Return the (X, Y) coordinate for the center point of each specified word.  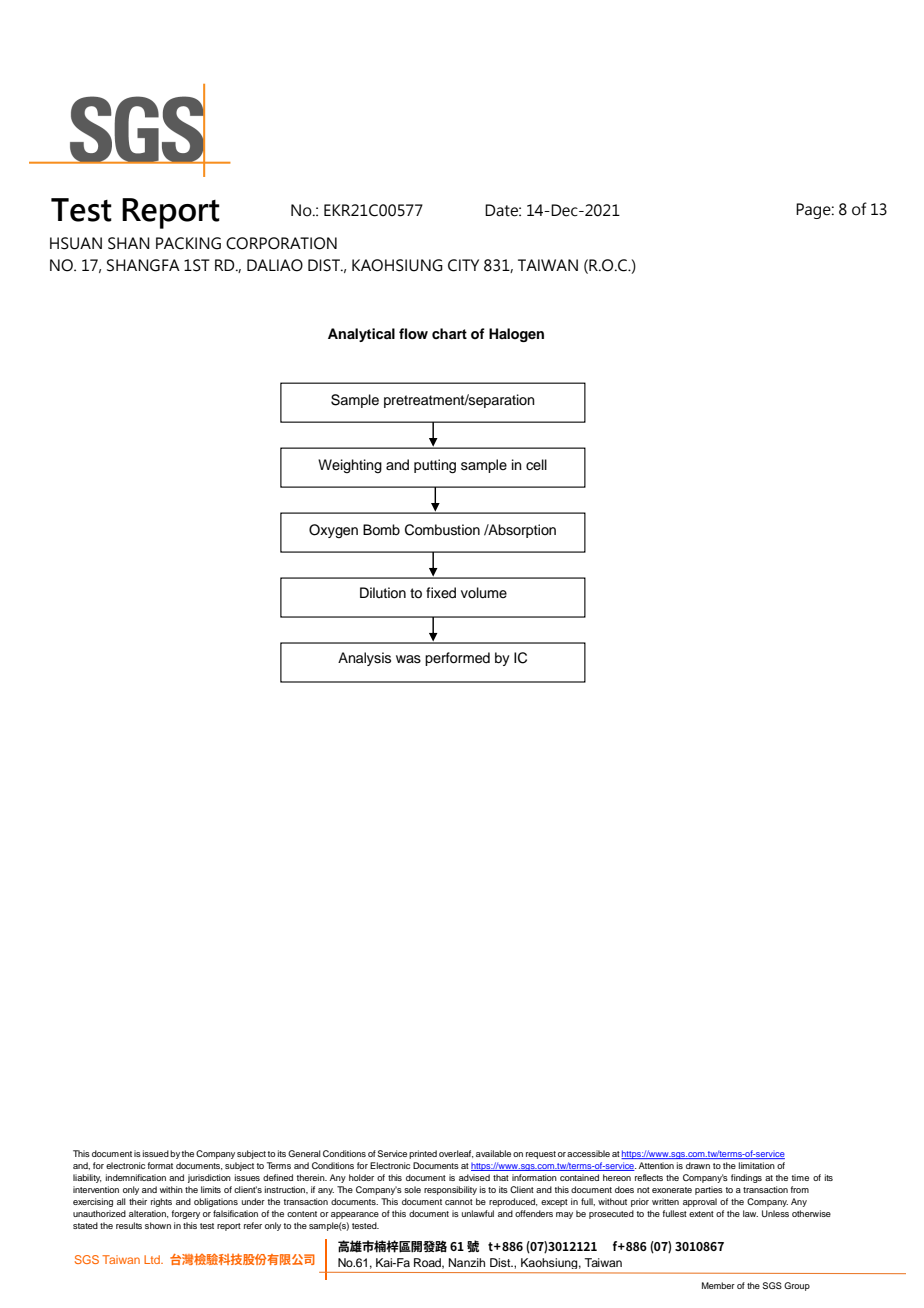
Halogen (516, 335)
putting (435, 466)
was (408, 659)
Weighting (350, 466)
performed (457, 659)
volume (484, 593)
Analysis (364, 659)
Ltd (153, 1259)
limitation (756, 1165)
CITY (463, 265)
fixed (441, 593)
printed (423, 1154)
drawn (698, 1165)
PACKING (188, 243)
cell (536, 465)
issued (156, 1153)
